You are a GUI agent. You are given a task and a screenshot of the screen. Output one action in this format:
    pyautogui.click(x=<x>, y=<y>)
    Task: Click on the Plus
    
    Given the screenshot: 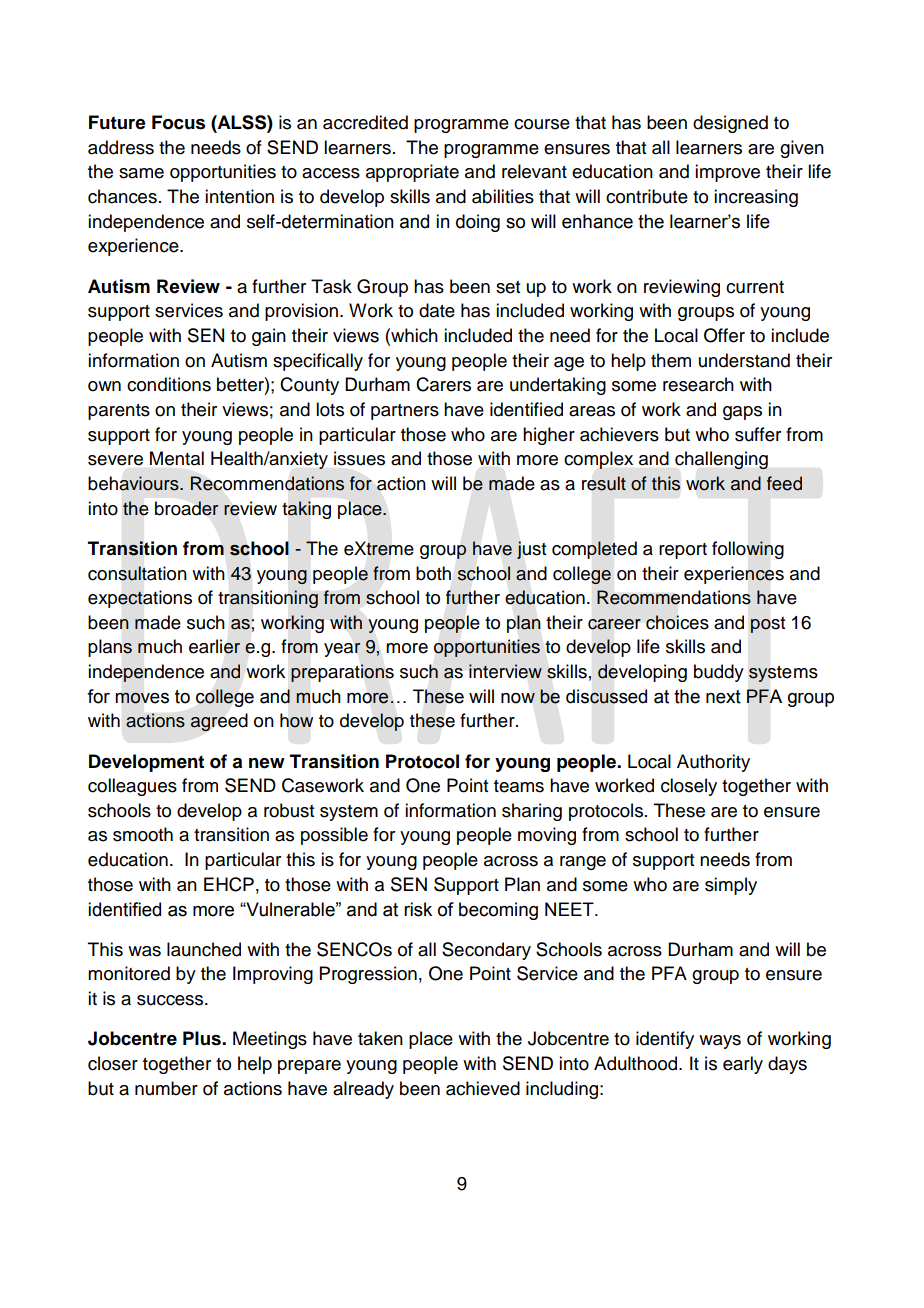 What is the action you would take?
    pyautogui.click(x=203, y=1038)
